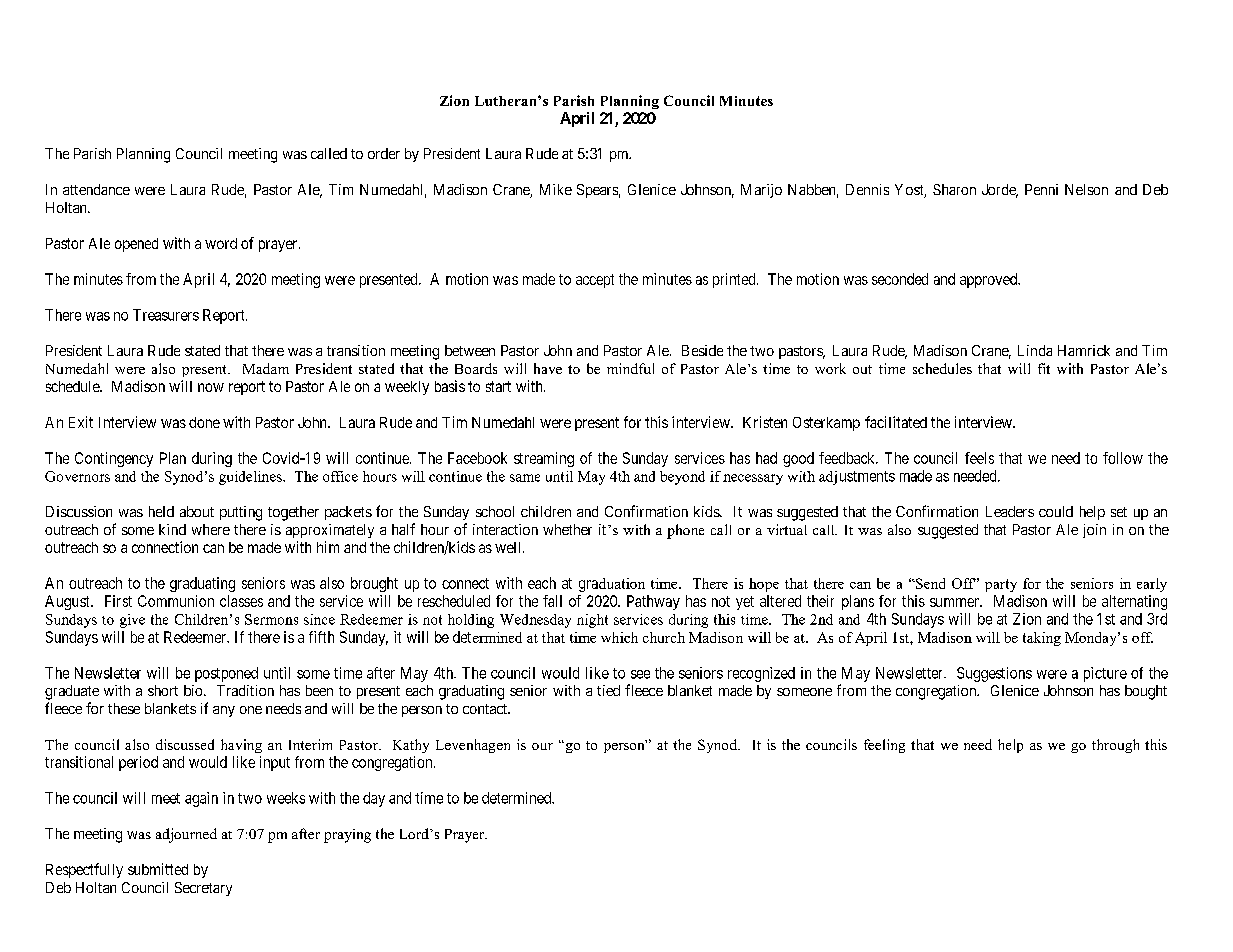 The width and height of the screenshot is (1233, 952). I want to click on which, so click(619, 637).
